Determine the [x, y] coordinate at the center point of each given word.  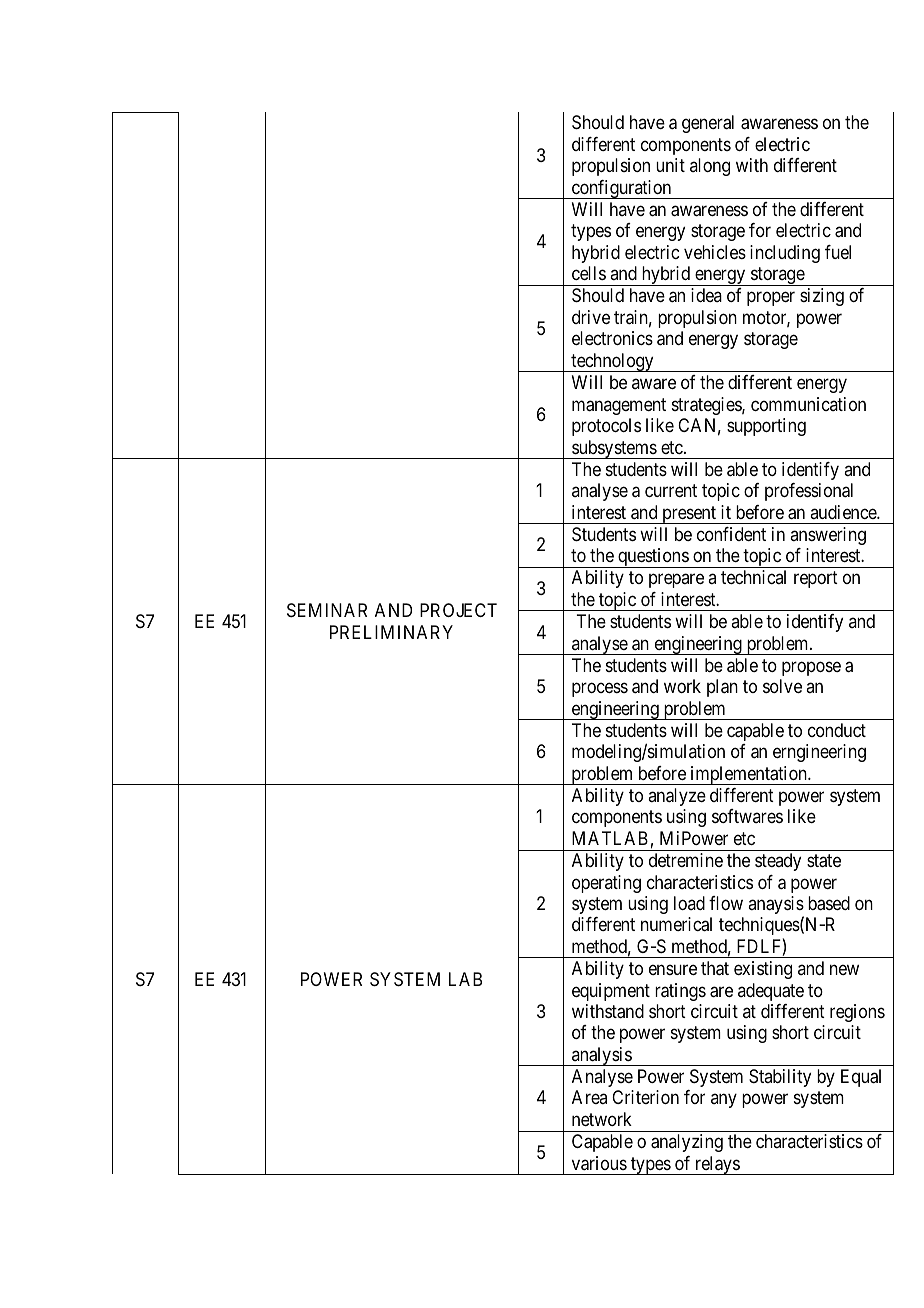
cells [589, 273]
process [600, 690]
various [599, 1163]
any [724, 1101]
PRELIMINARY [391, 632]
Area [589, 1097]
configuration [621, 189]
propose [811, 668]
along [710, 167]
